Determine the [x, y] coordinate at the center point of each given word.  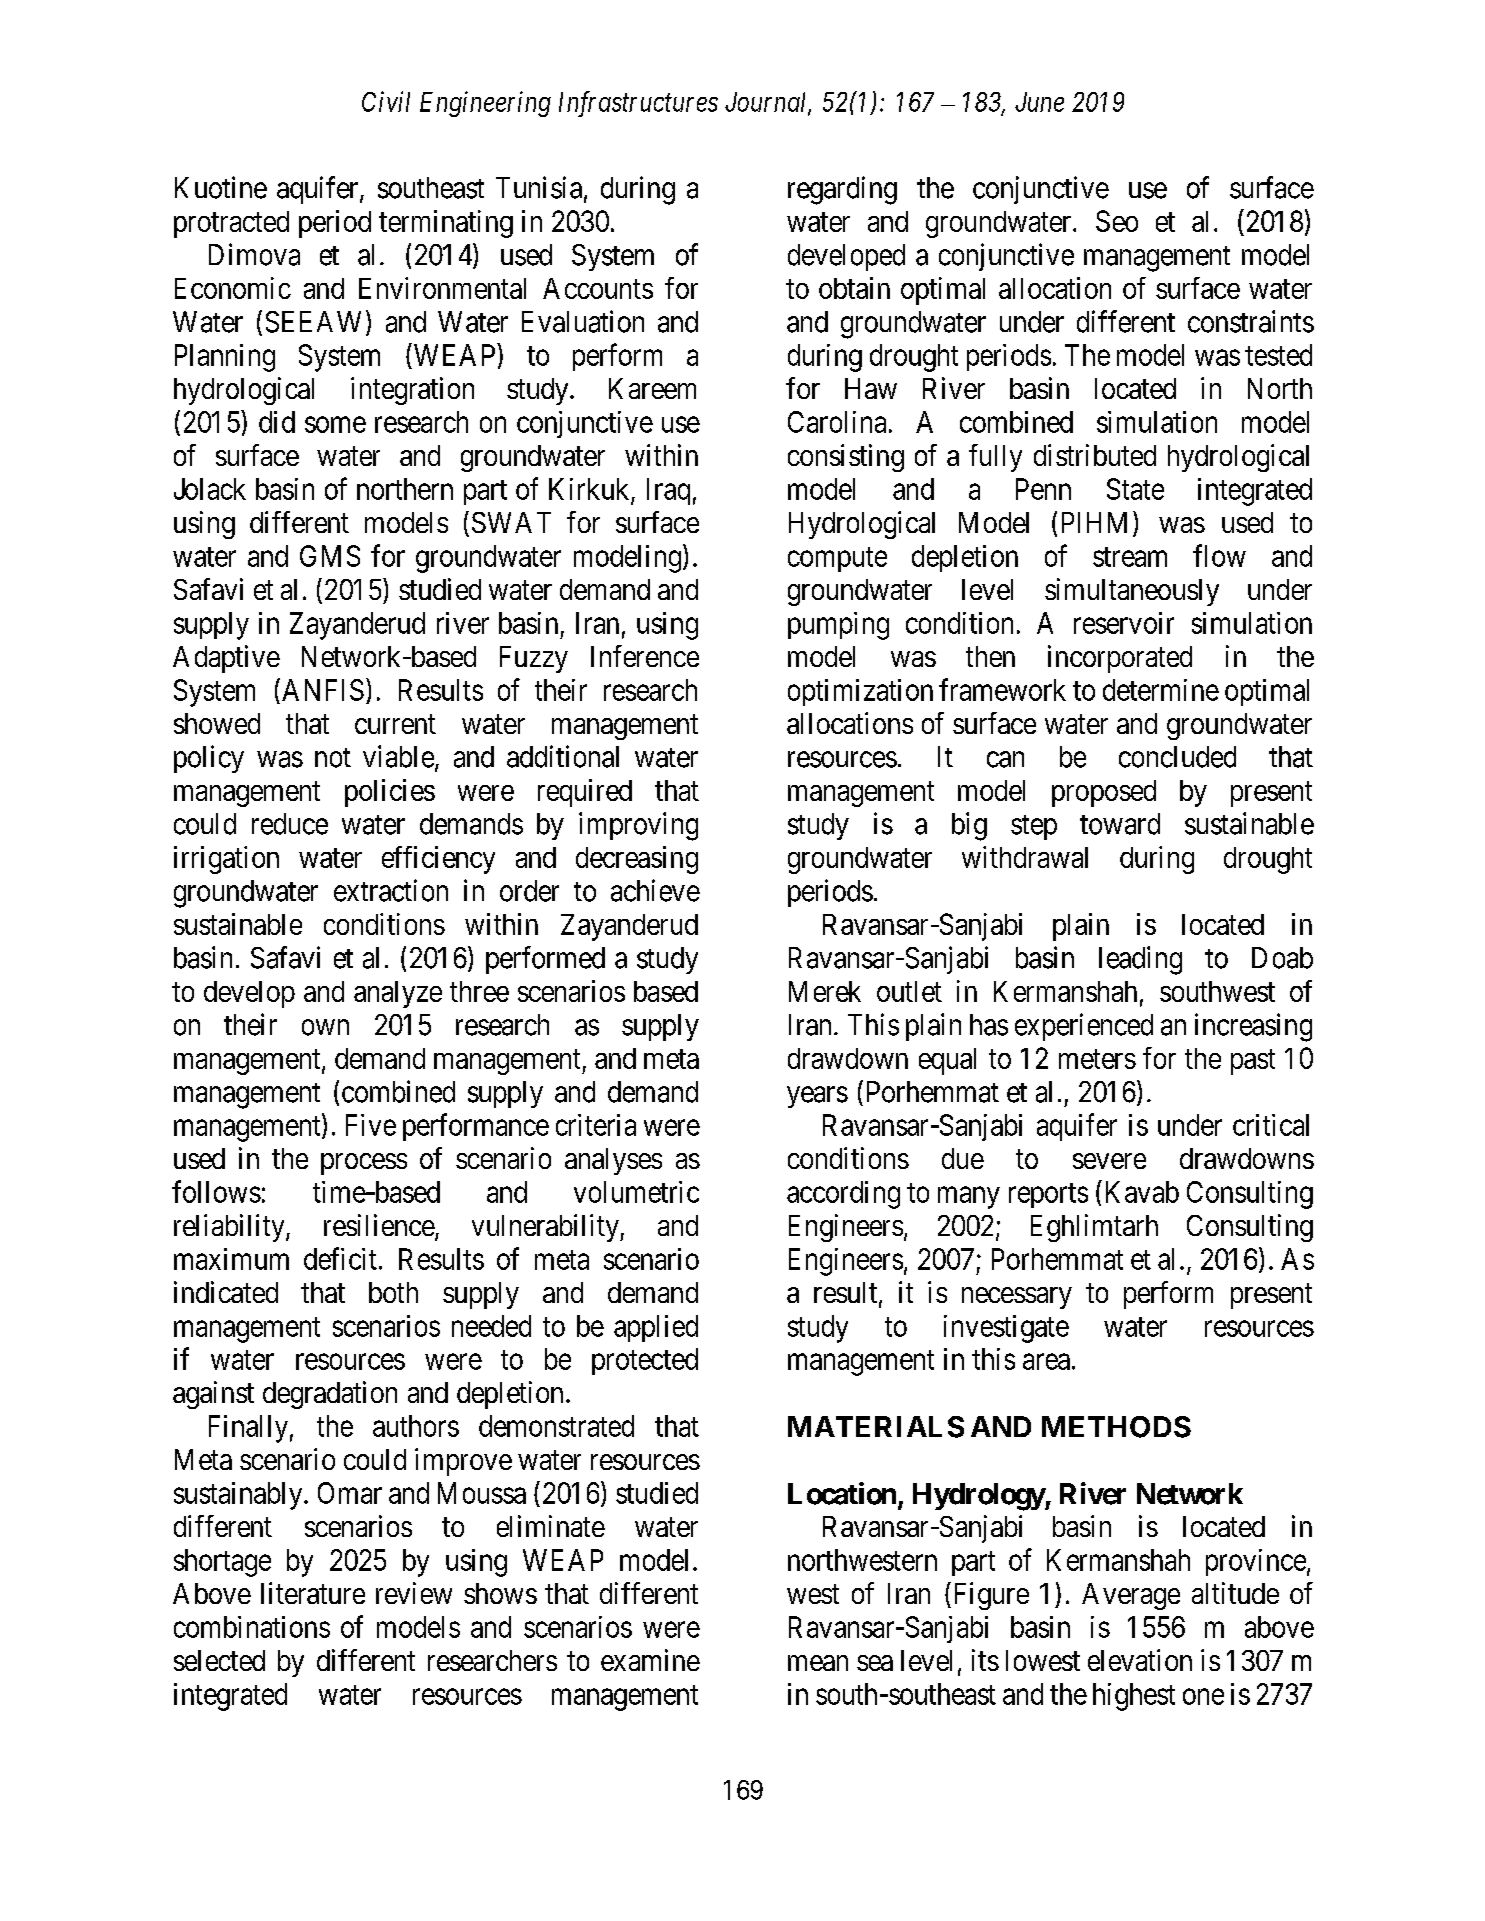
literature [313, 1593]
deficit [340, 1258]
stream [1130, 557]
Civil [386, 101]
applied [656, 1328]
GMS [330, 556]
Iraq [668, 491]
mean [818, 1663]
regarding [842, 190]
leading [1140, 960]
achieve [655, 890]
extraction [391, 890]
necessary [1017, 1298]
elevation [1140, 1660]
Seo [1117, 221]
